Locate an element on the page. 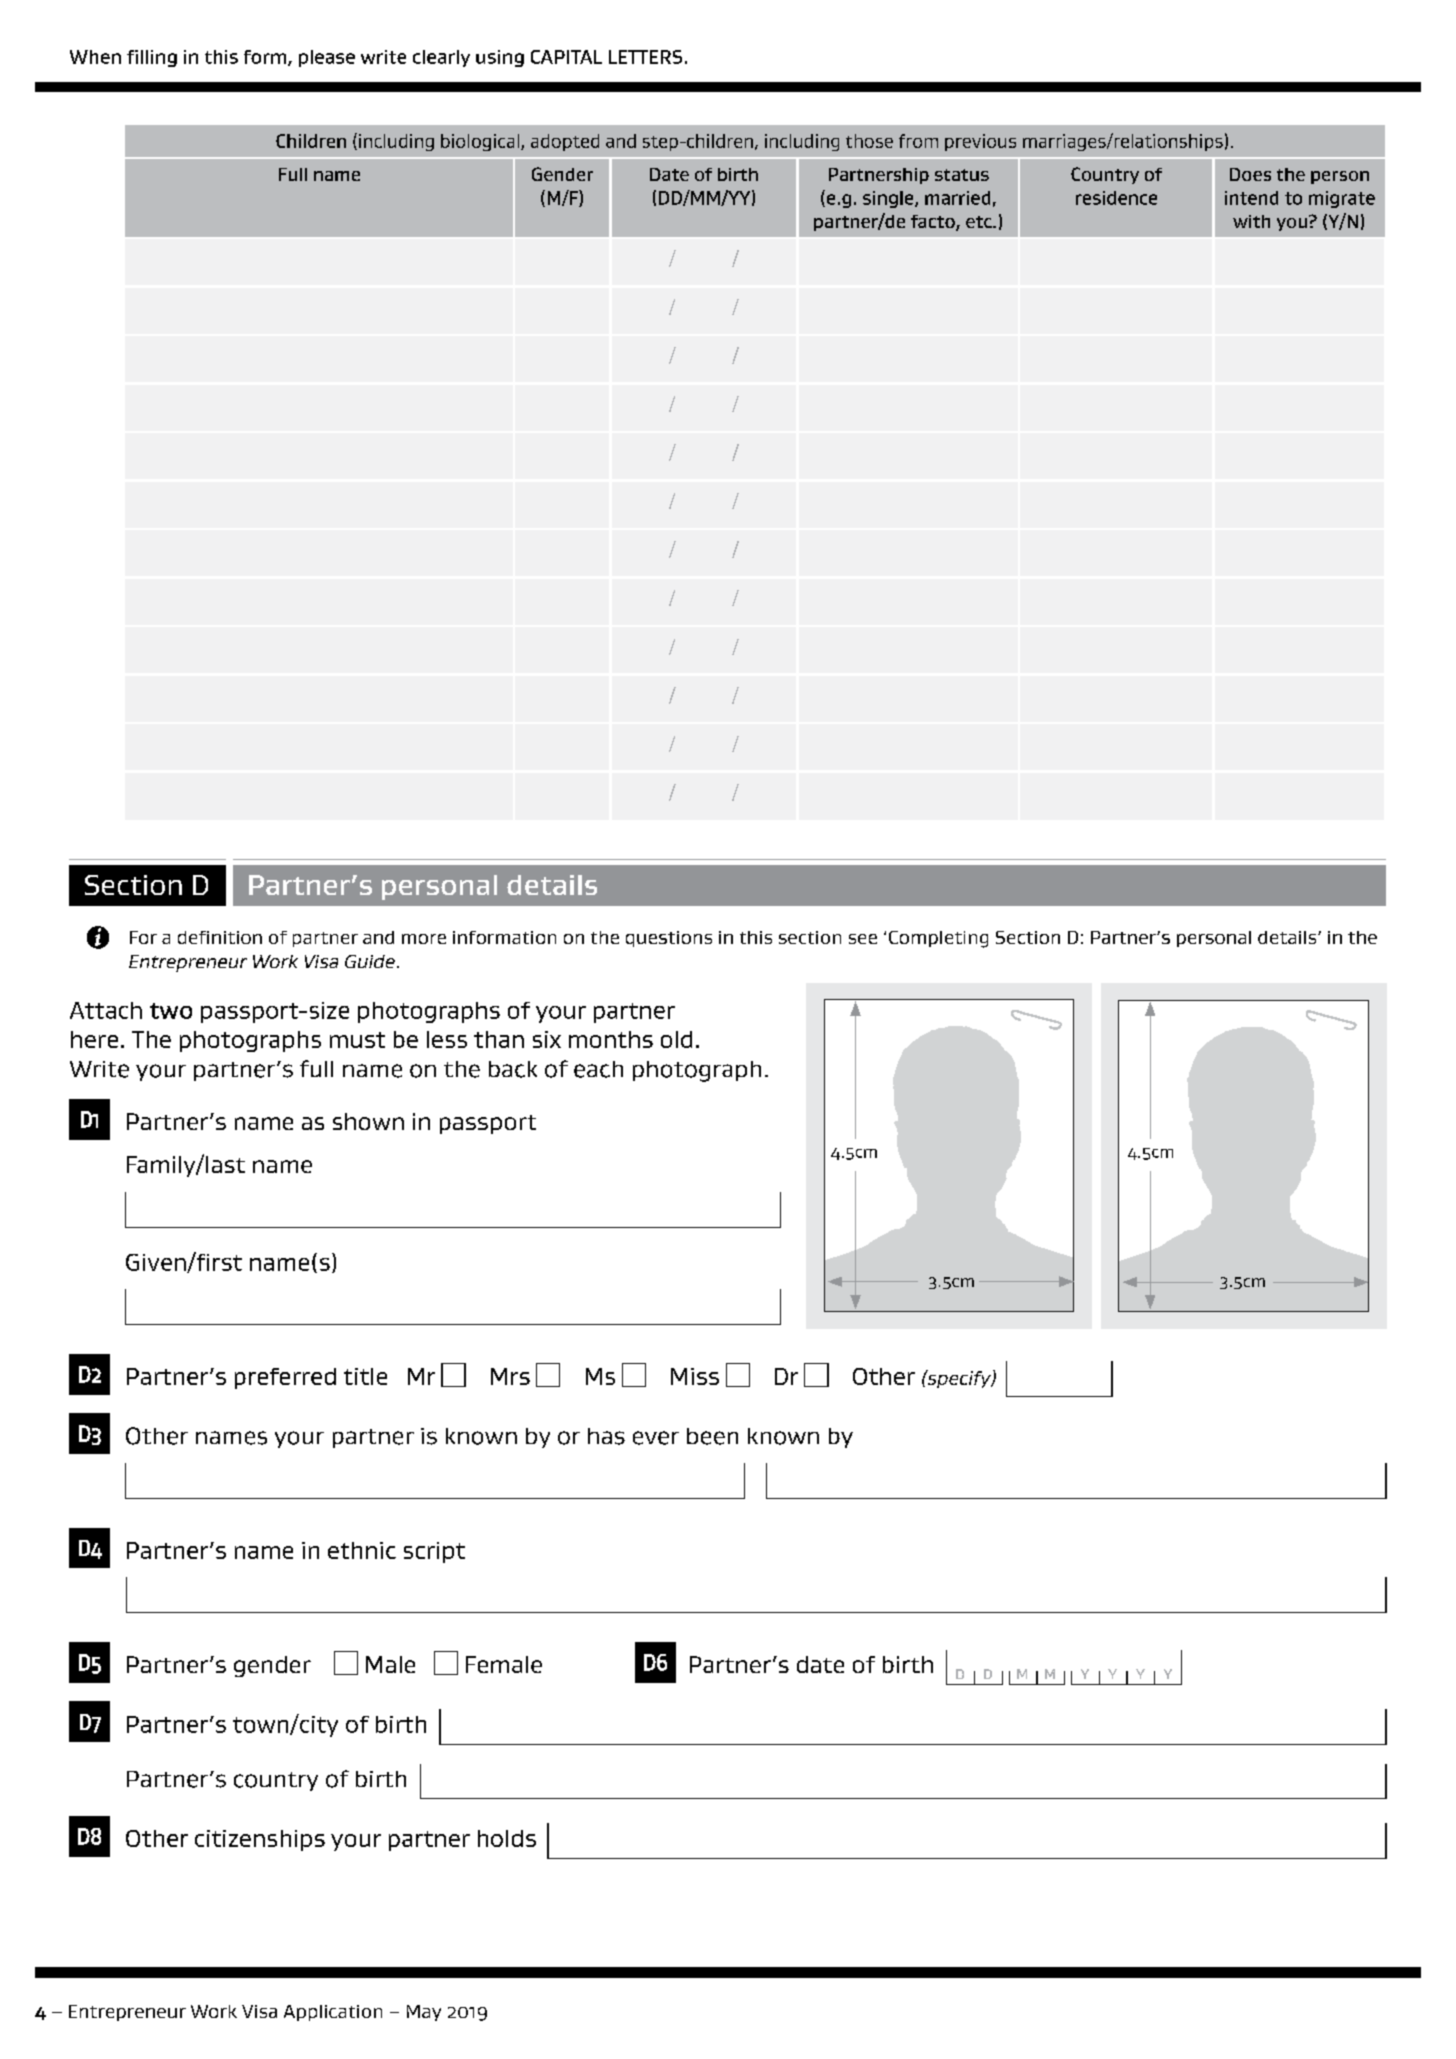 The height and width of the image is (2059, 1456). questions is located at coordinates (669, 939).
